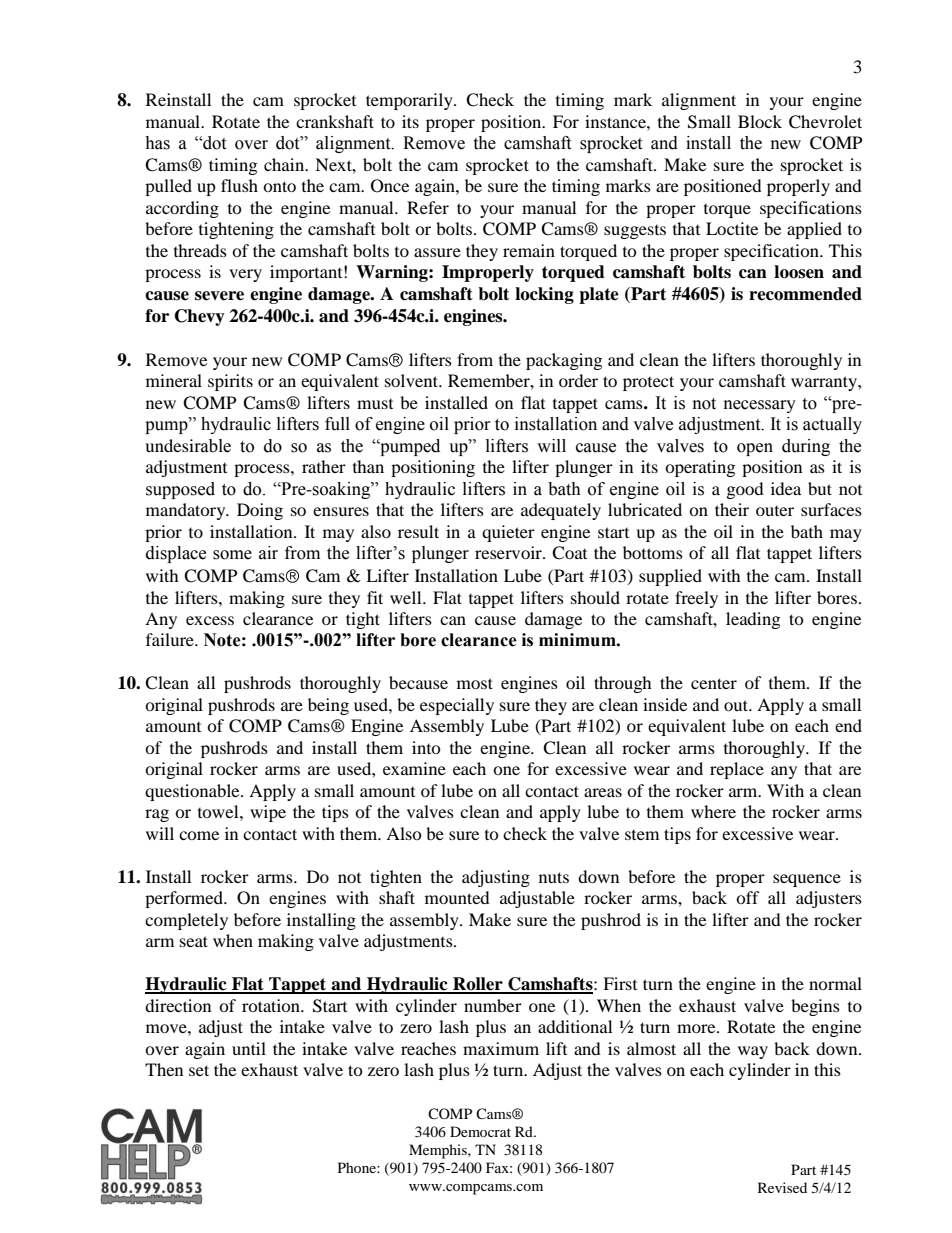 The height and width of the screenshot is (1233, 952). What do you see at coordinates (268, 813) in the screenshot?
I see `wipe` at bounding box center [268, 813].
